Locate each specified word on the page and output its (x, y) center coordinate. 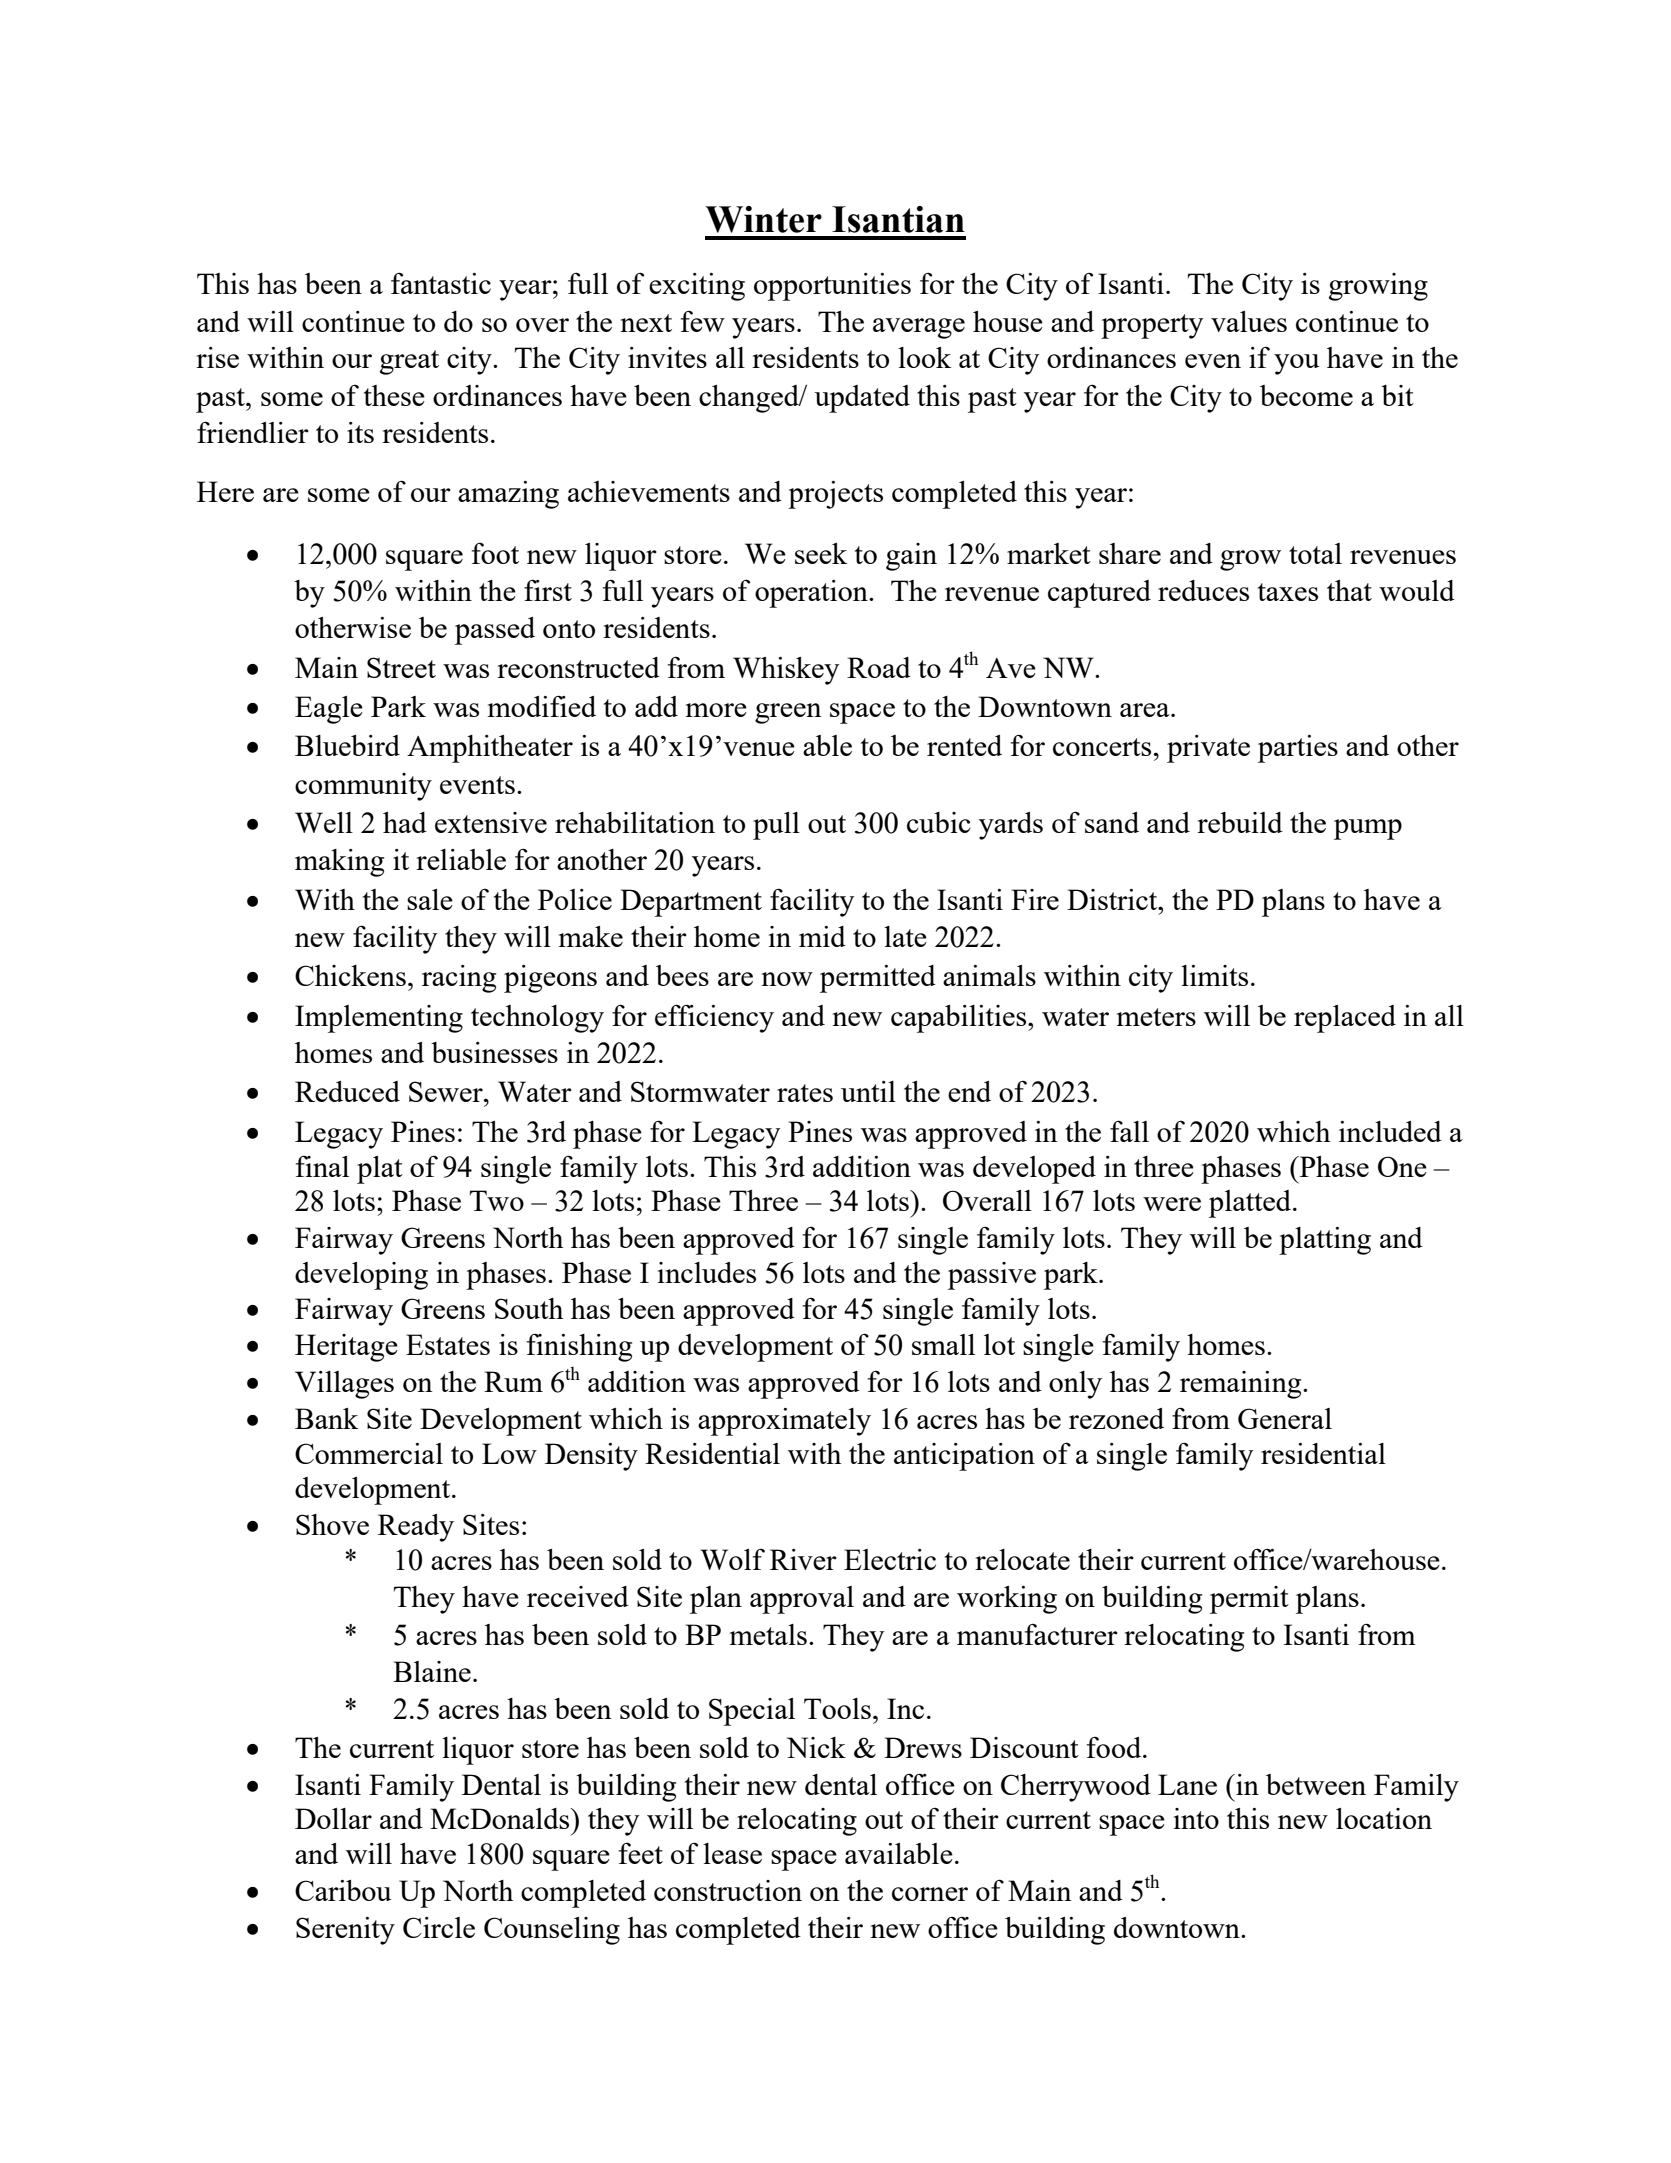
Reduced (347, 1091)
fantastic (441, 283)
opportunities (832, 287)
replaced (1345, 1019)
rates (805, 1093)
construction (728, 1890)
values (1249, 321)
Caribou (343, 1890)
